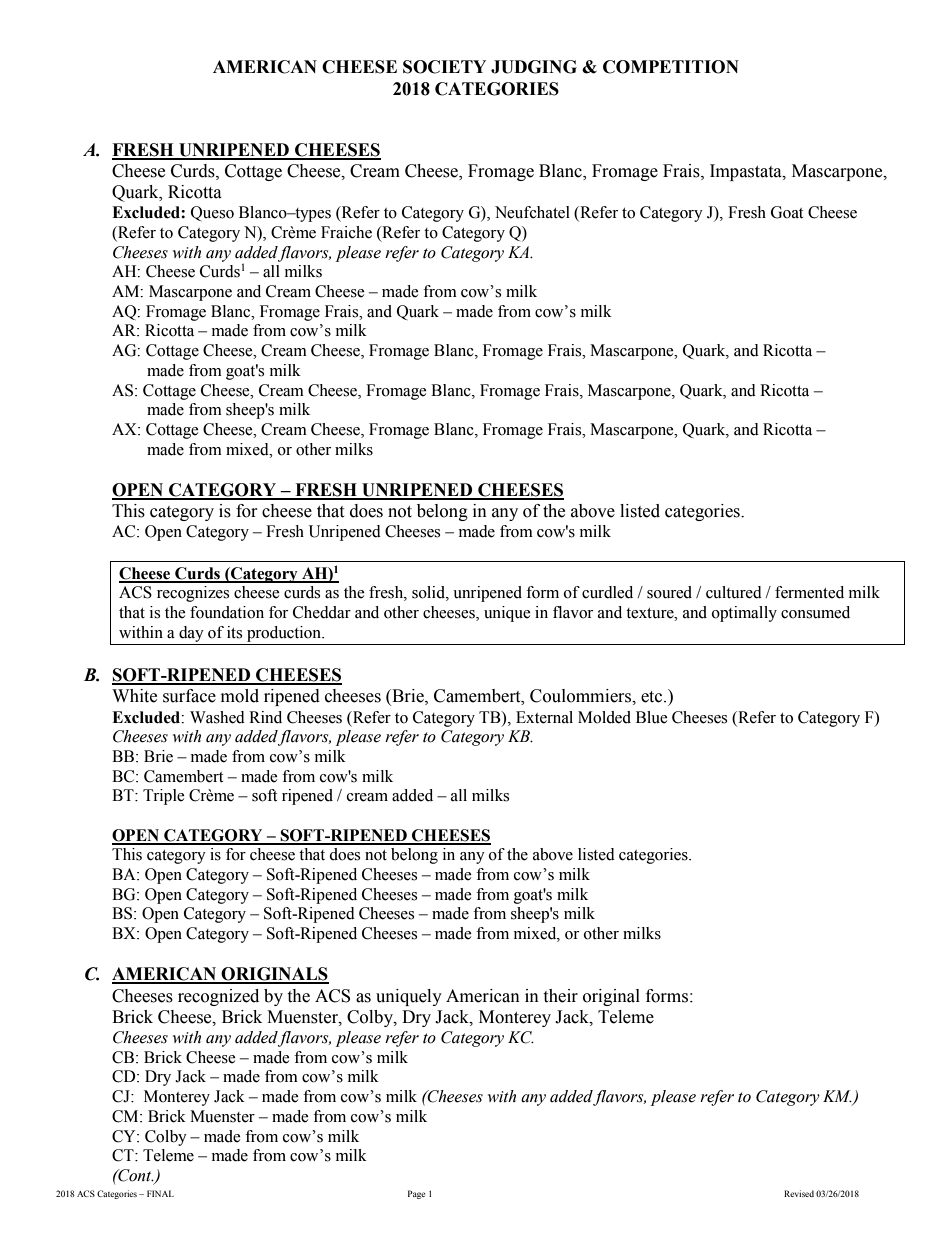 The image size is (952, 1233). What do you see at coordinates (544, 717) in the image?
I see `External` at bounding box center [544, 717].
